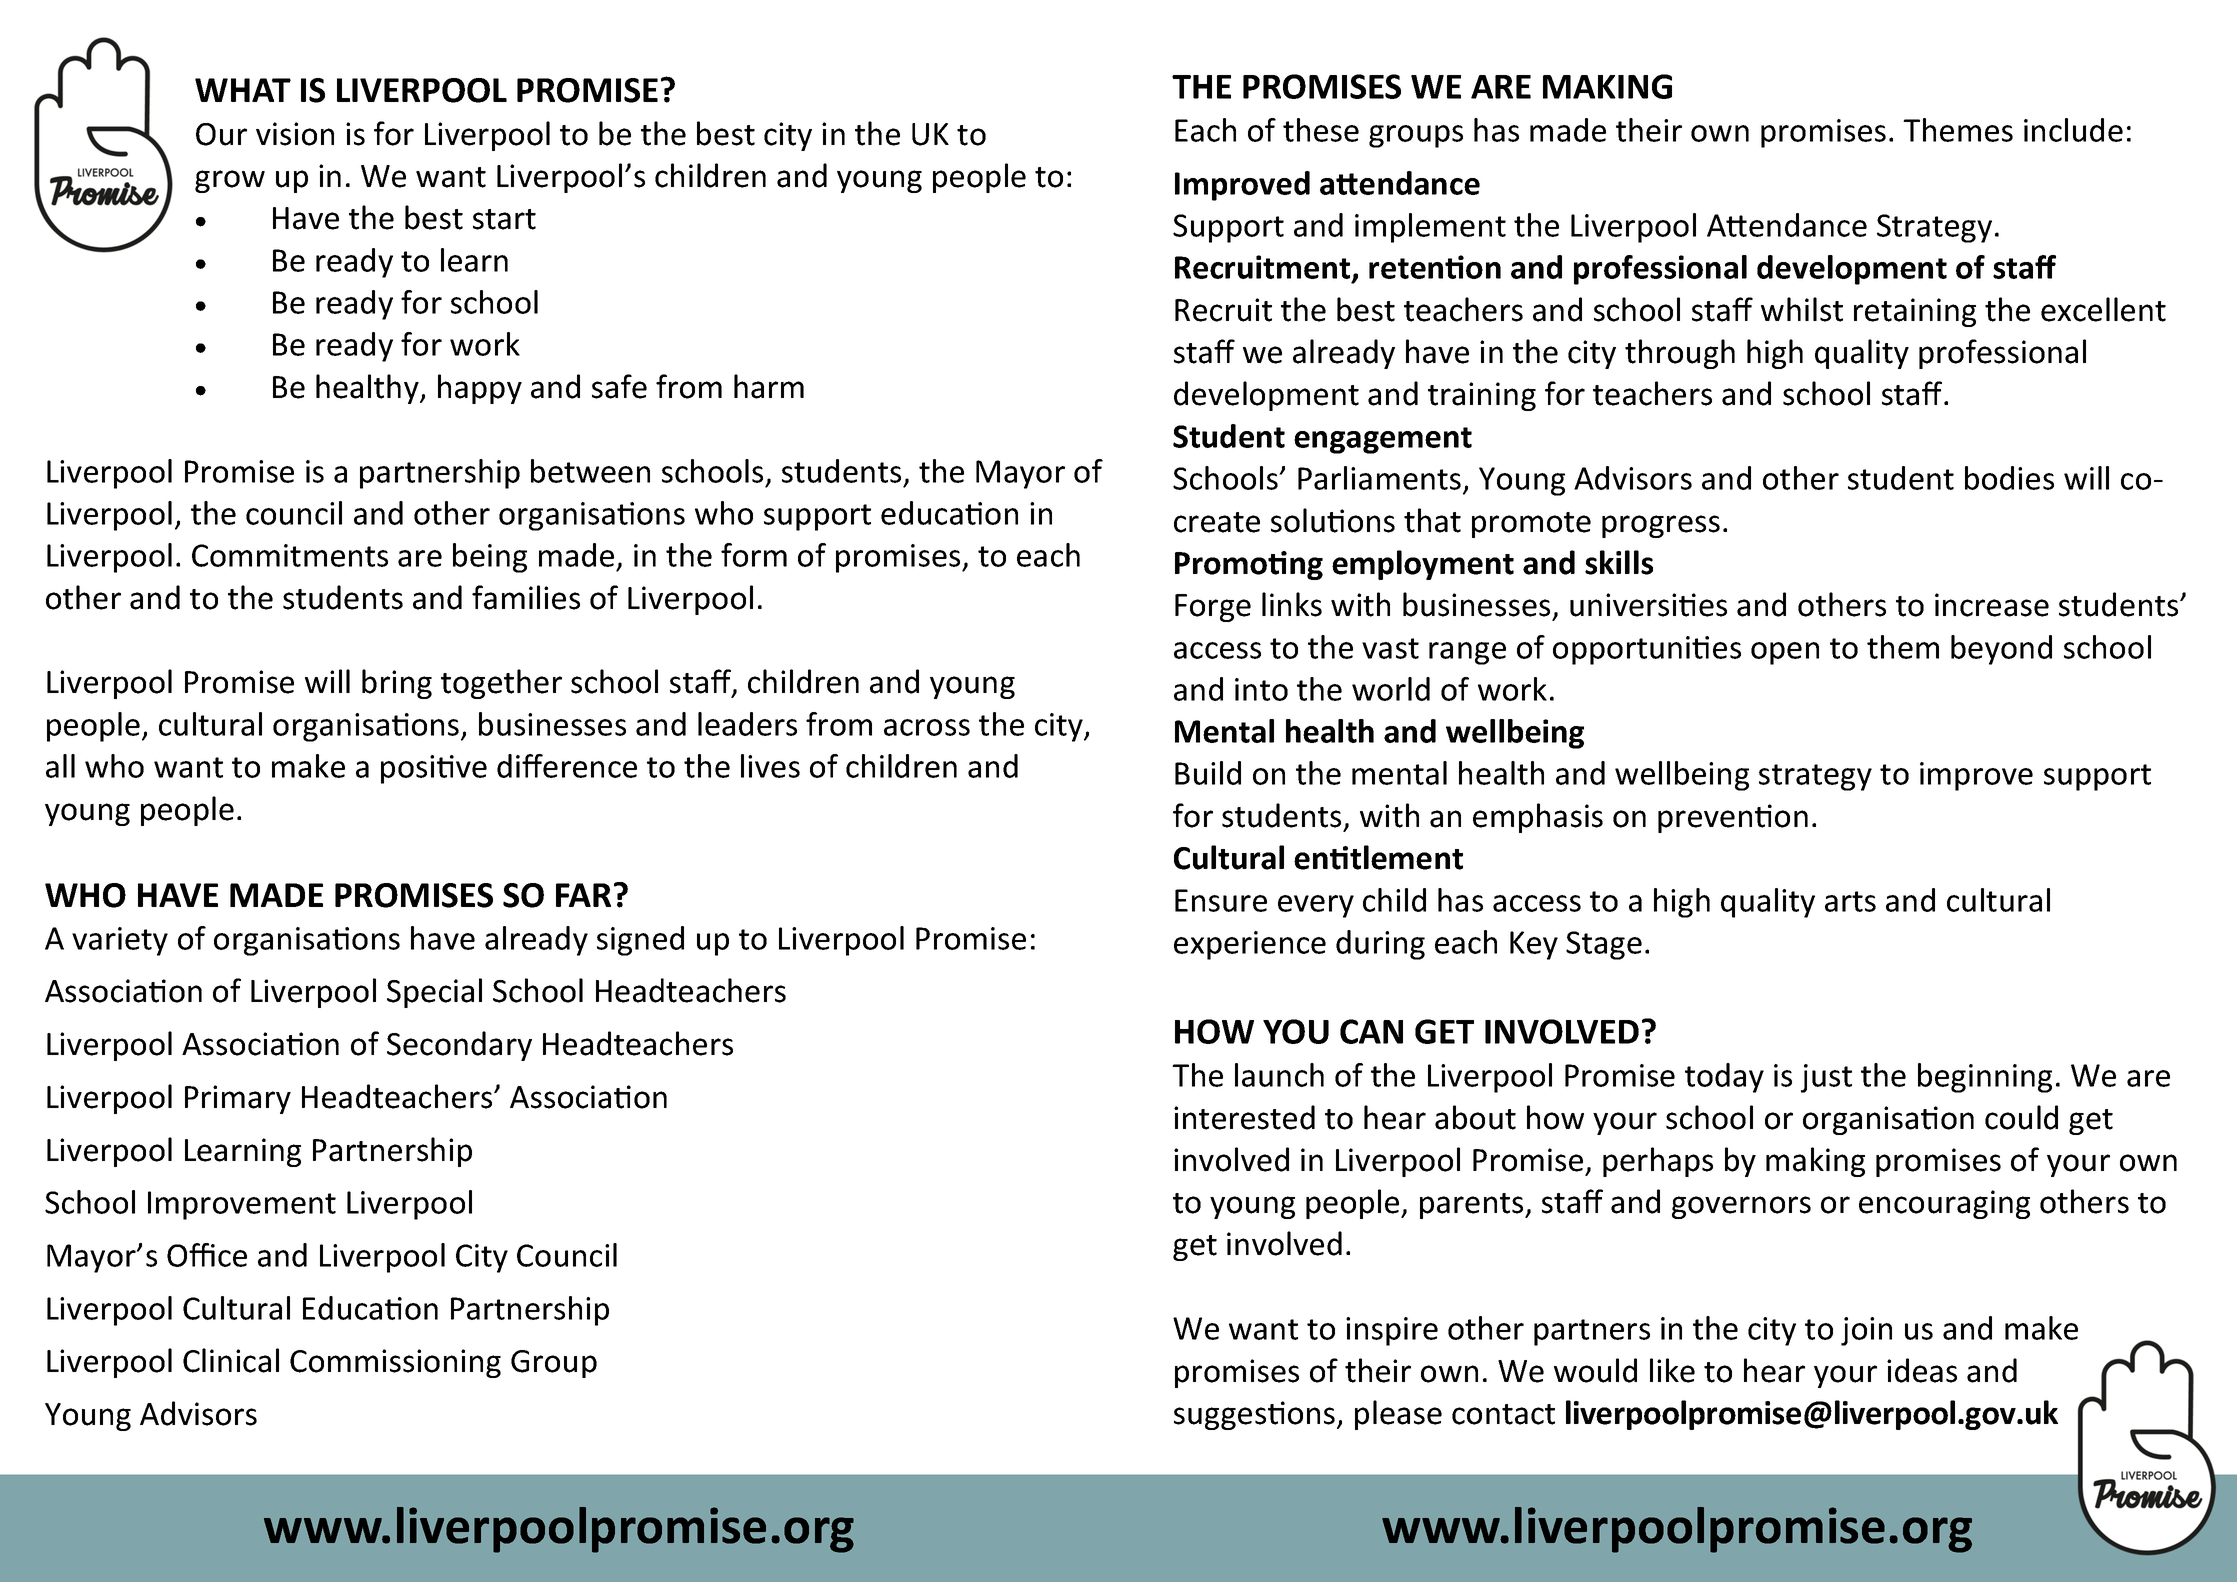  Describe the element at coordinates (1208, 773) in the screenshot. I see `Build` at that location.
